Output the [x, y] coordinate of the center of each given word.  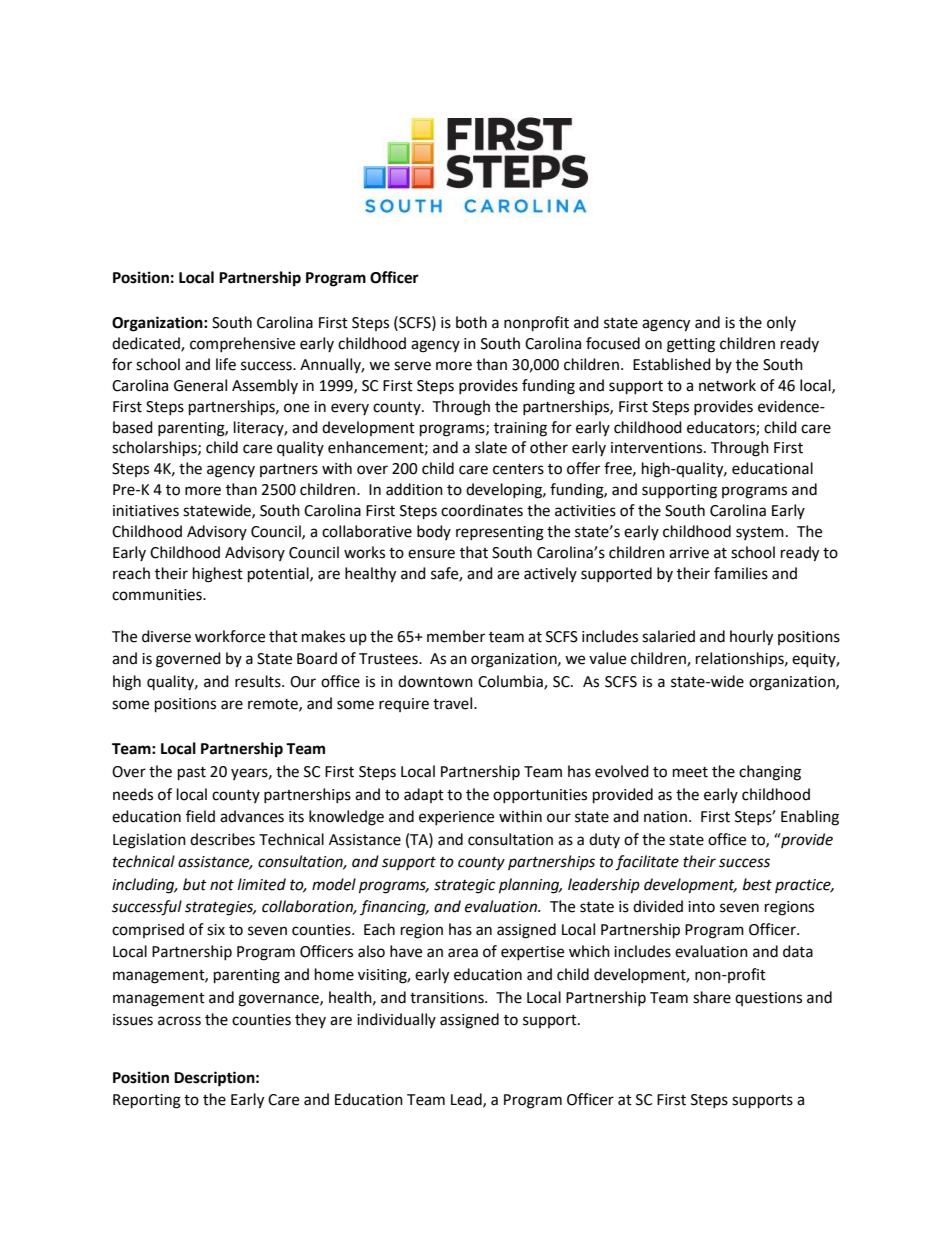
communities [158, 595]
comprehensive [242, 344]
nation [665, 817]
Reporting [147, 1101]
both [471, 322]
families [741, 573]
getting [691, 345]
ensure [431, 554]
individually [396, 1020]
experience [456, 818]
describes [222, 839]
